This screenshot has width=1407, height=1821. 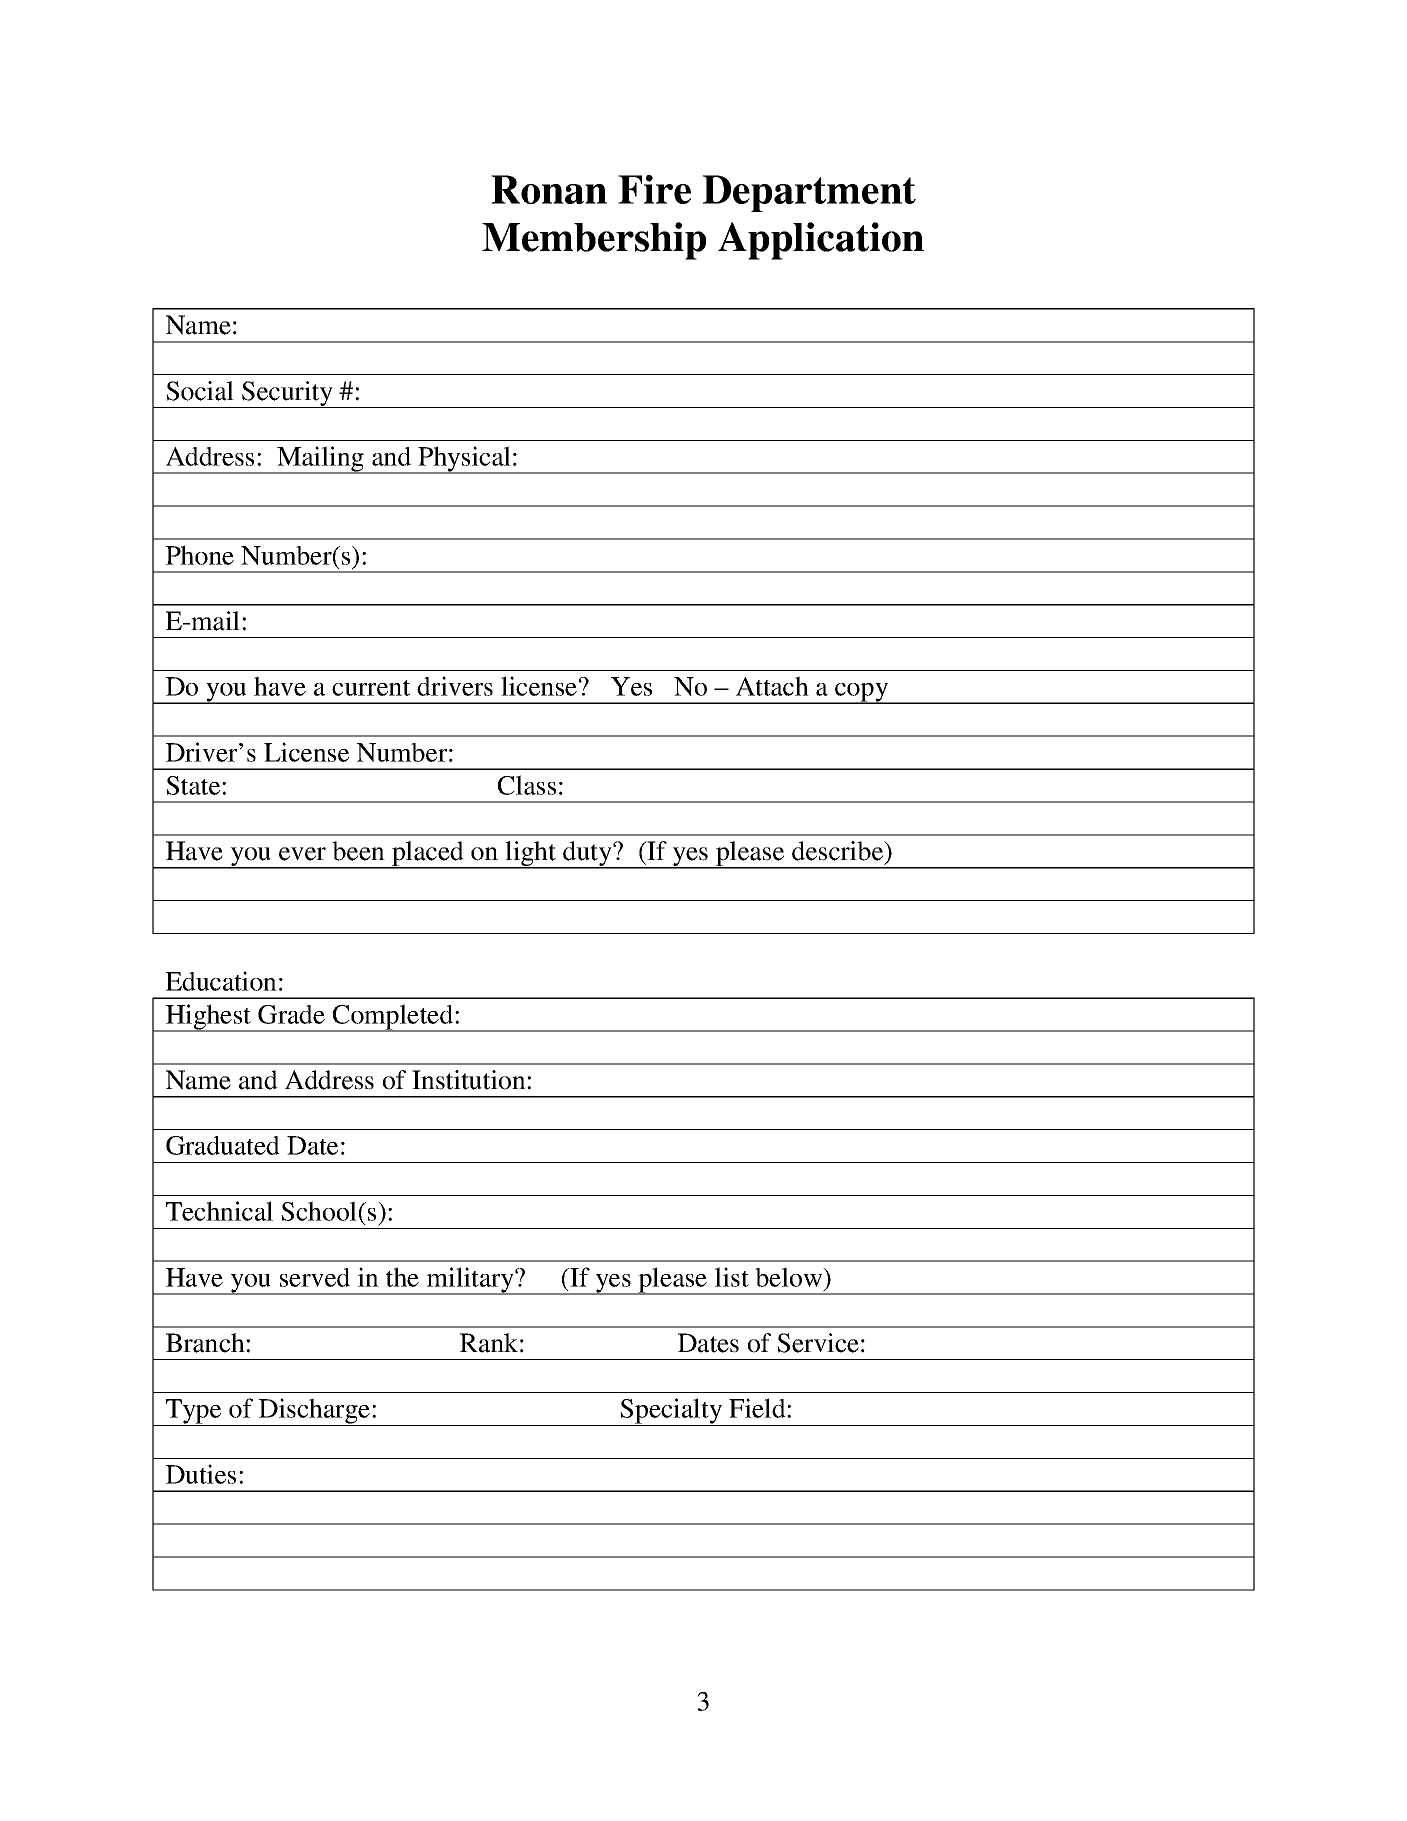 What do you see at coordinates (772, 686) in the screenshot?
I see `Attach` at bounding box center [772, 686].
